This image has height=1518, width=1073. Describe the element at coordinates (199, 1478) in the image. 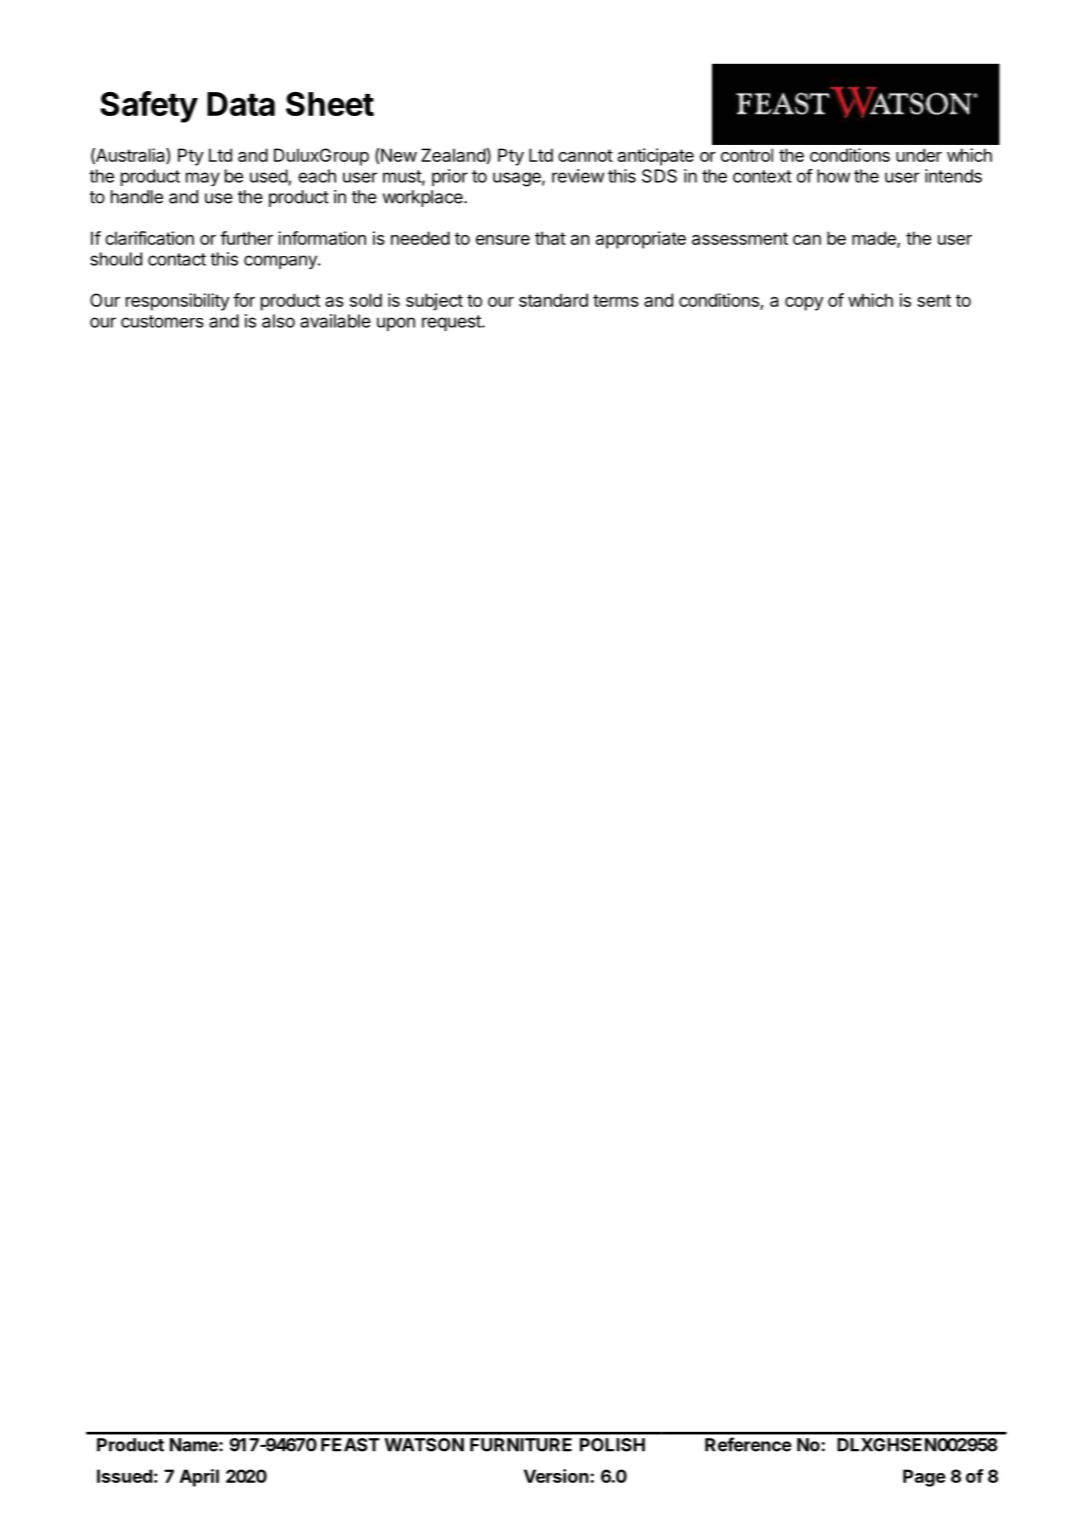

I see `April` at that location.
